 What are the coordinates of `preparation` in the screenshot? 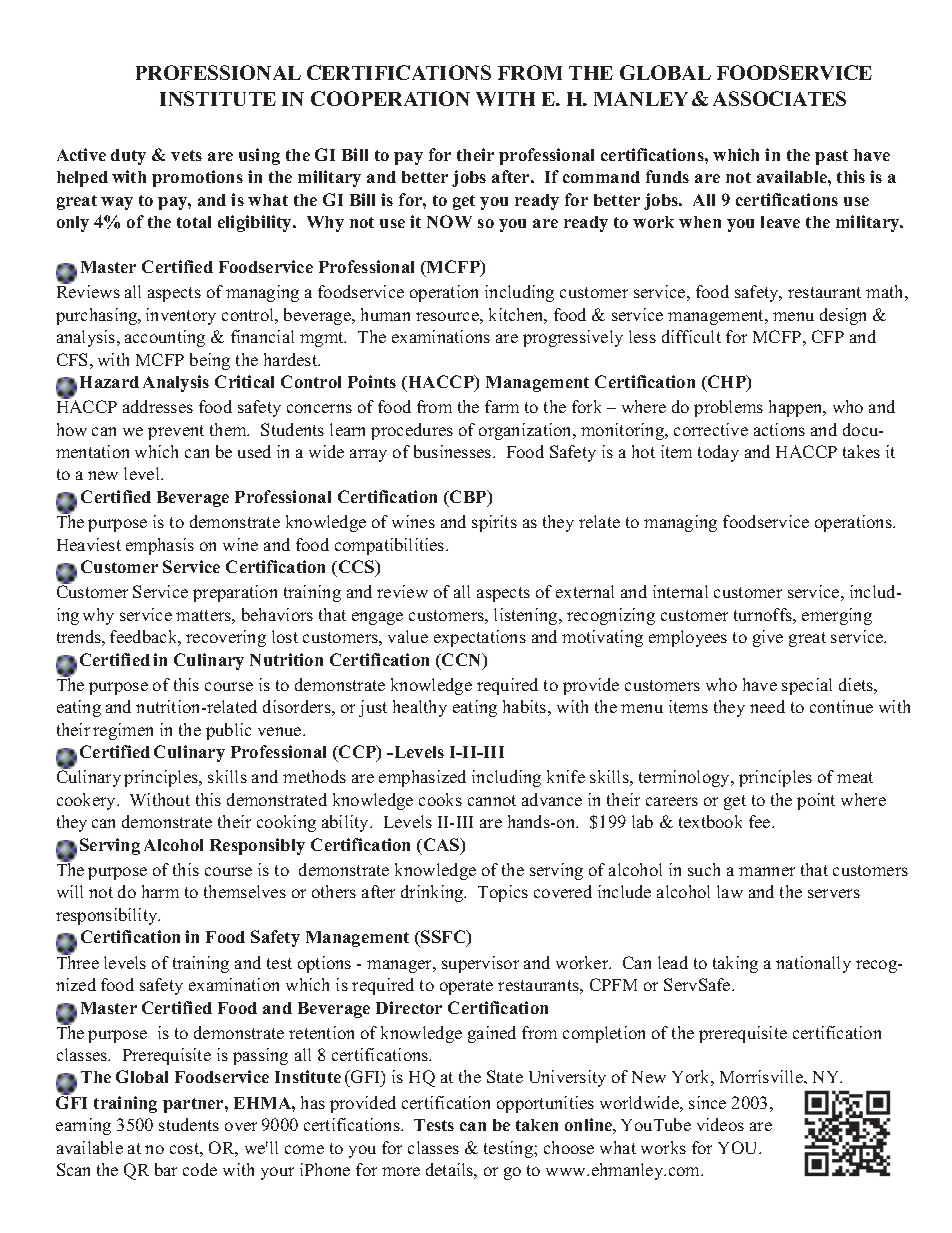 It's located at (235, 593).
